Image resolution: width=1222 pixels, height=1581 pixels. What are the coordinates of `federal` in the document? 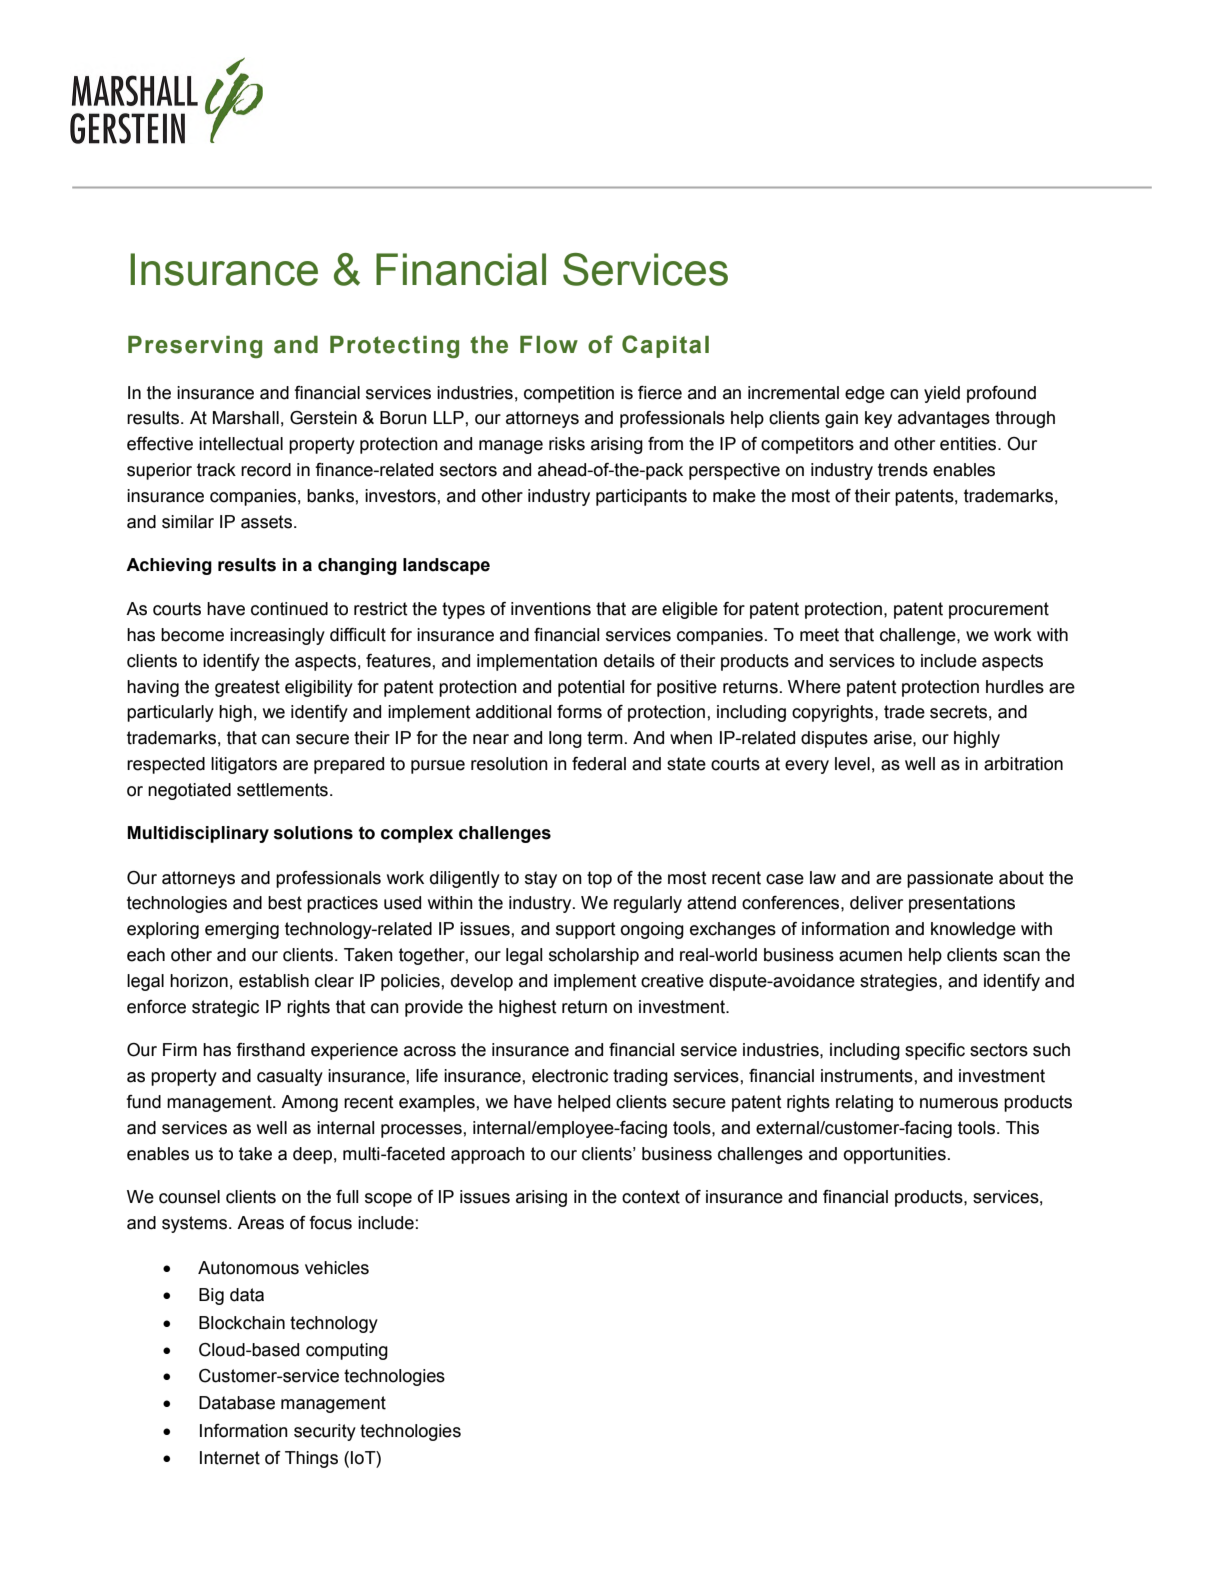 It's located at (599, 764).
